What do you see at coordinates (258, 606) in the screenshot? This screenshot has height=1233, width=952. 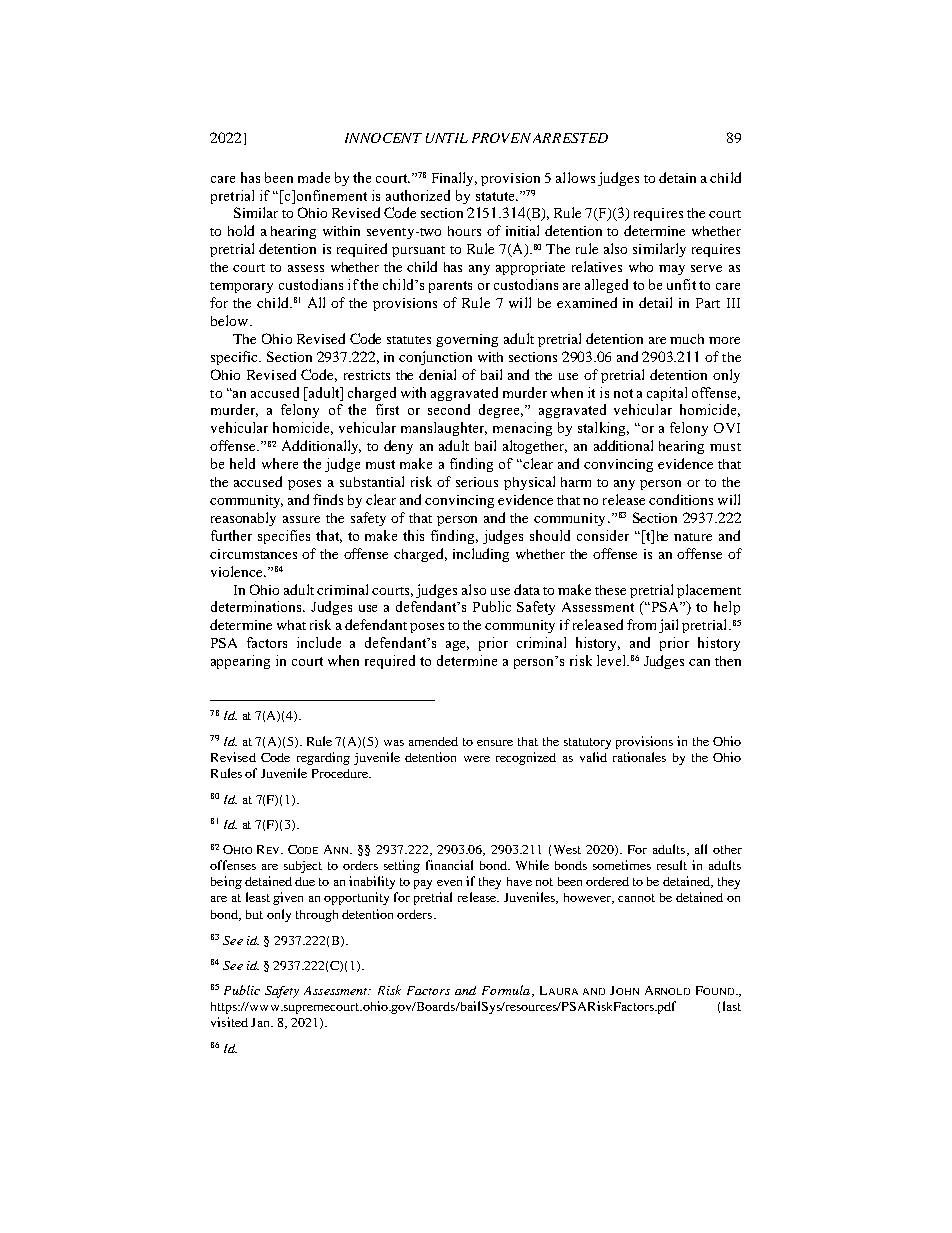 I see `determinations` at bounding box center [258, 606].
